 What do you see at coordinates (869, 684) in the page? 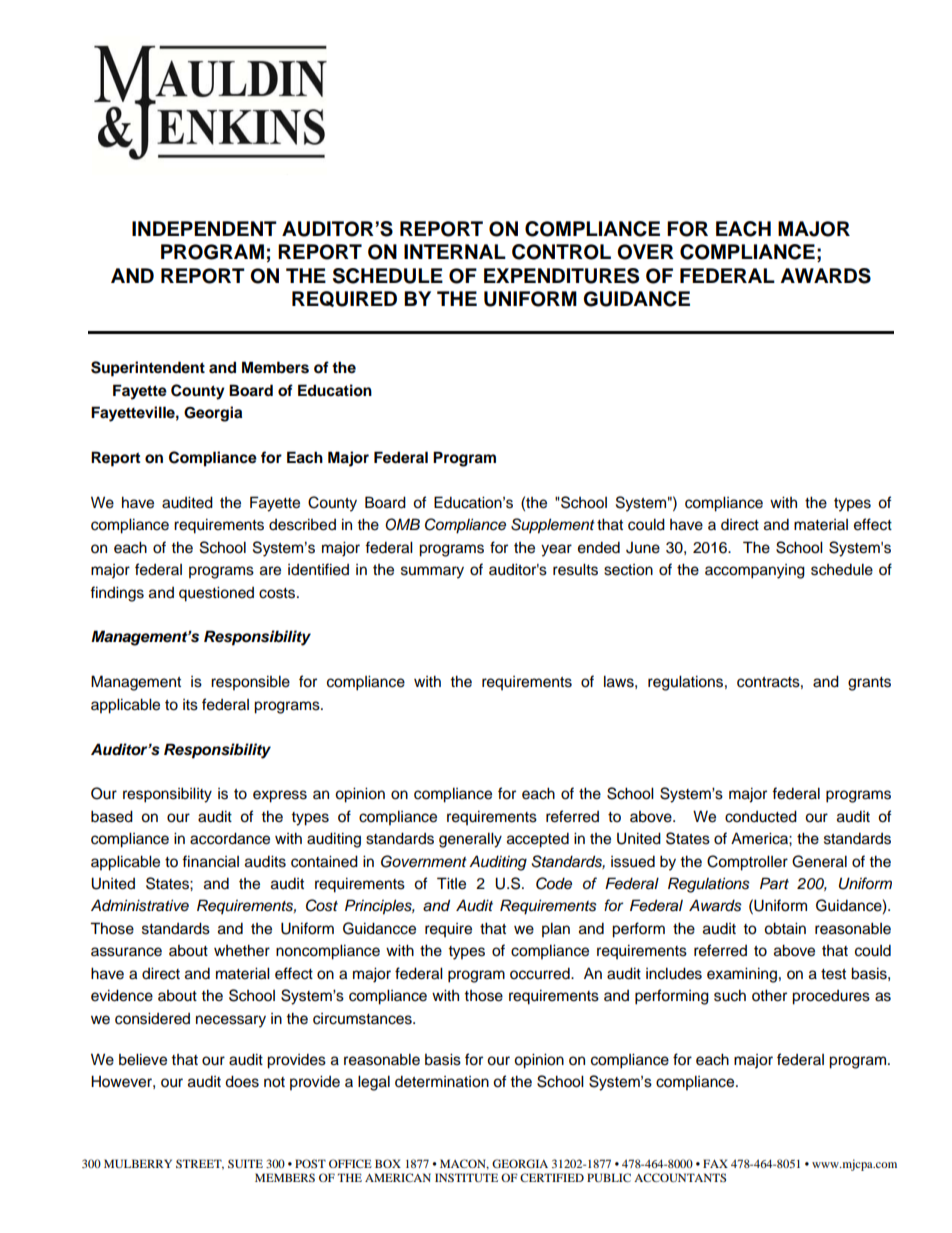
I see `grants` at bounding box center [869, 684].
